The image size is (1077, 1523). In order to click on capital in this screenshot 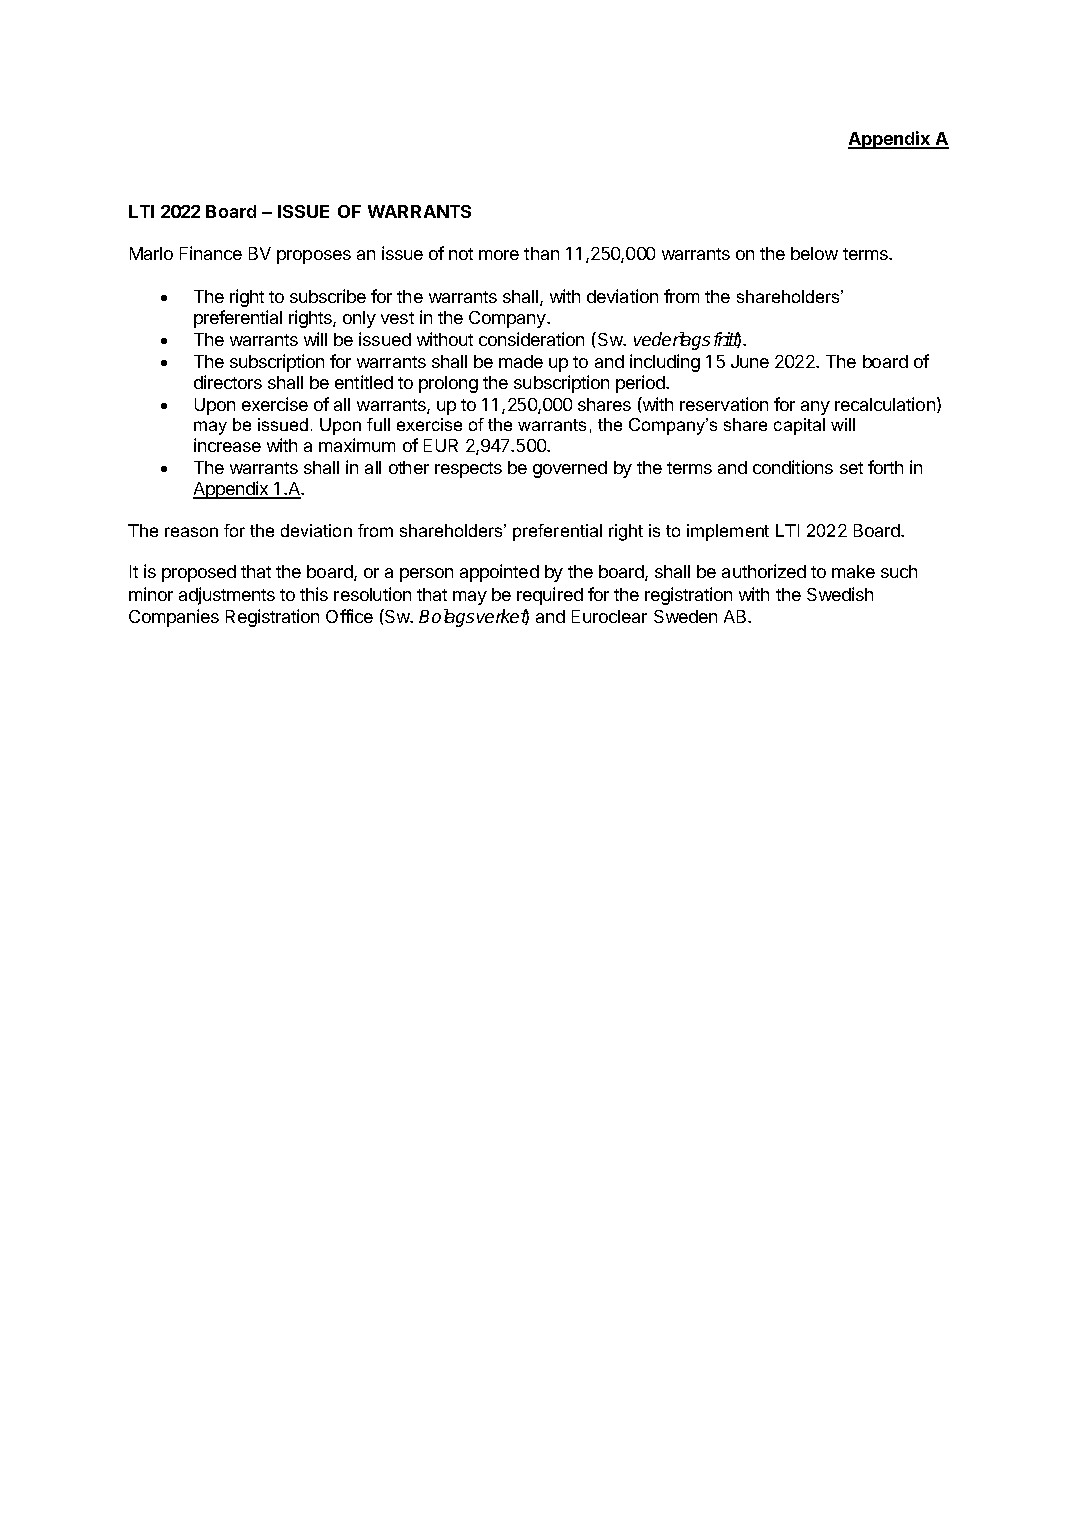, I will do `click(799, 426)`.
